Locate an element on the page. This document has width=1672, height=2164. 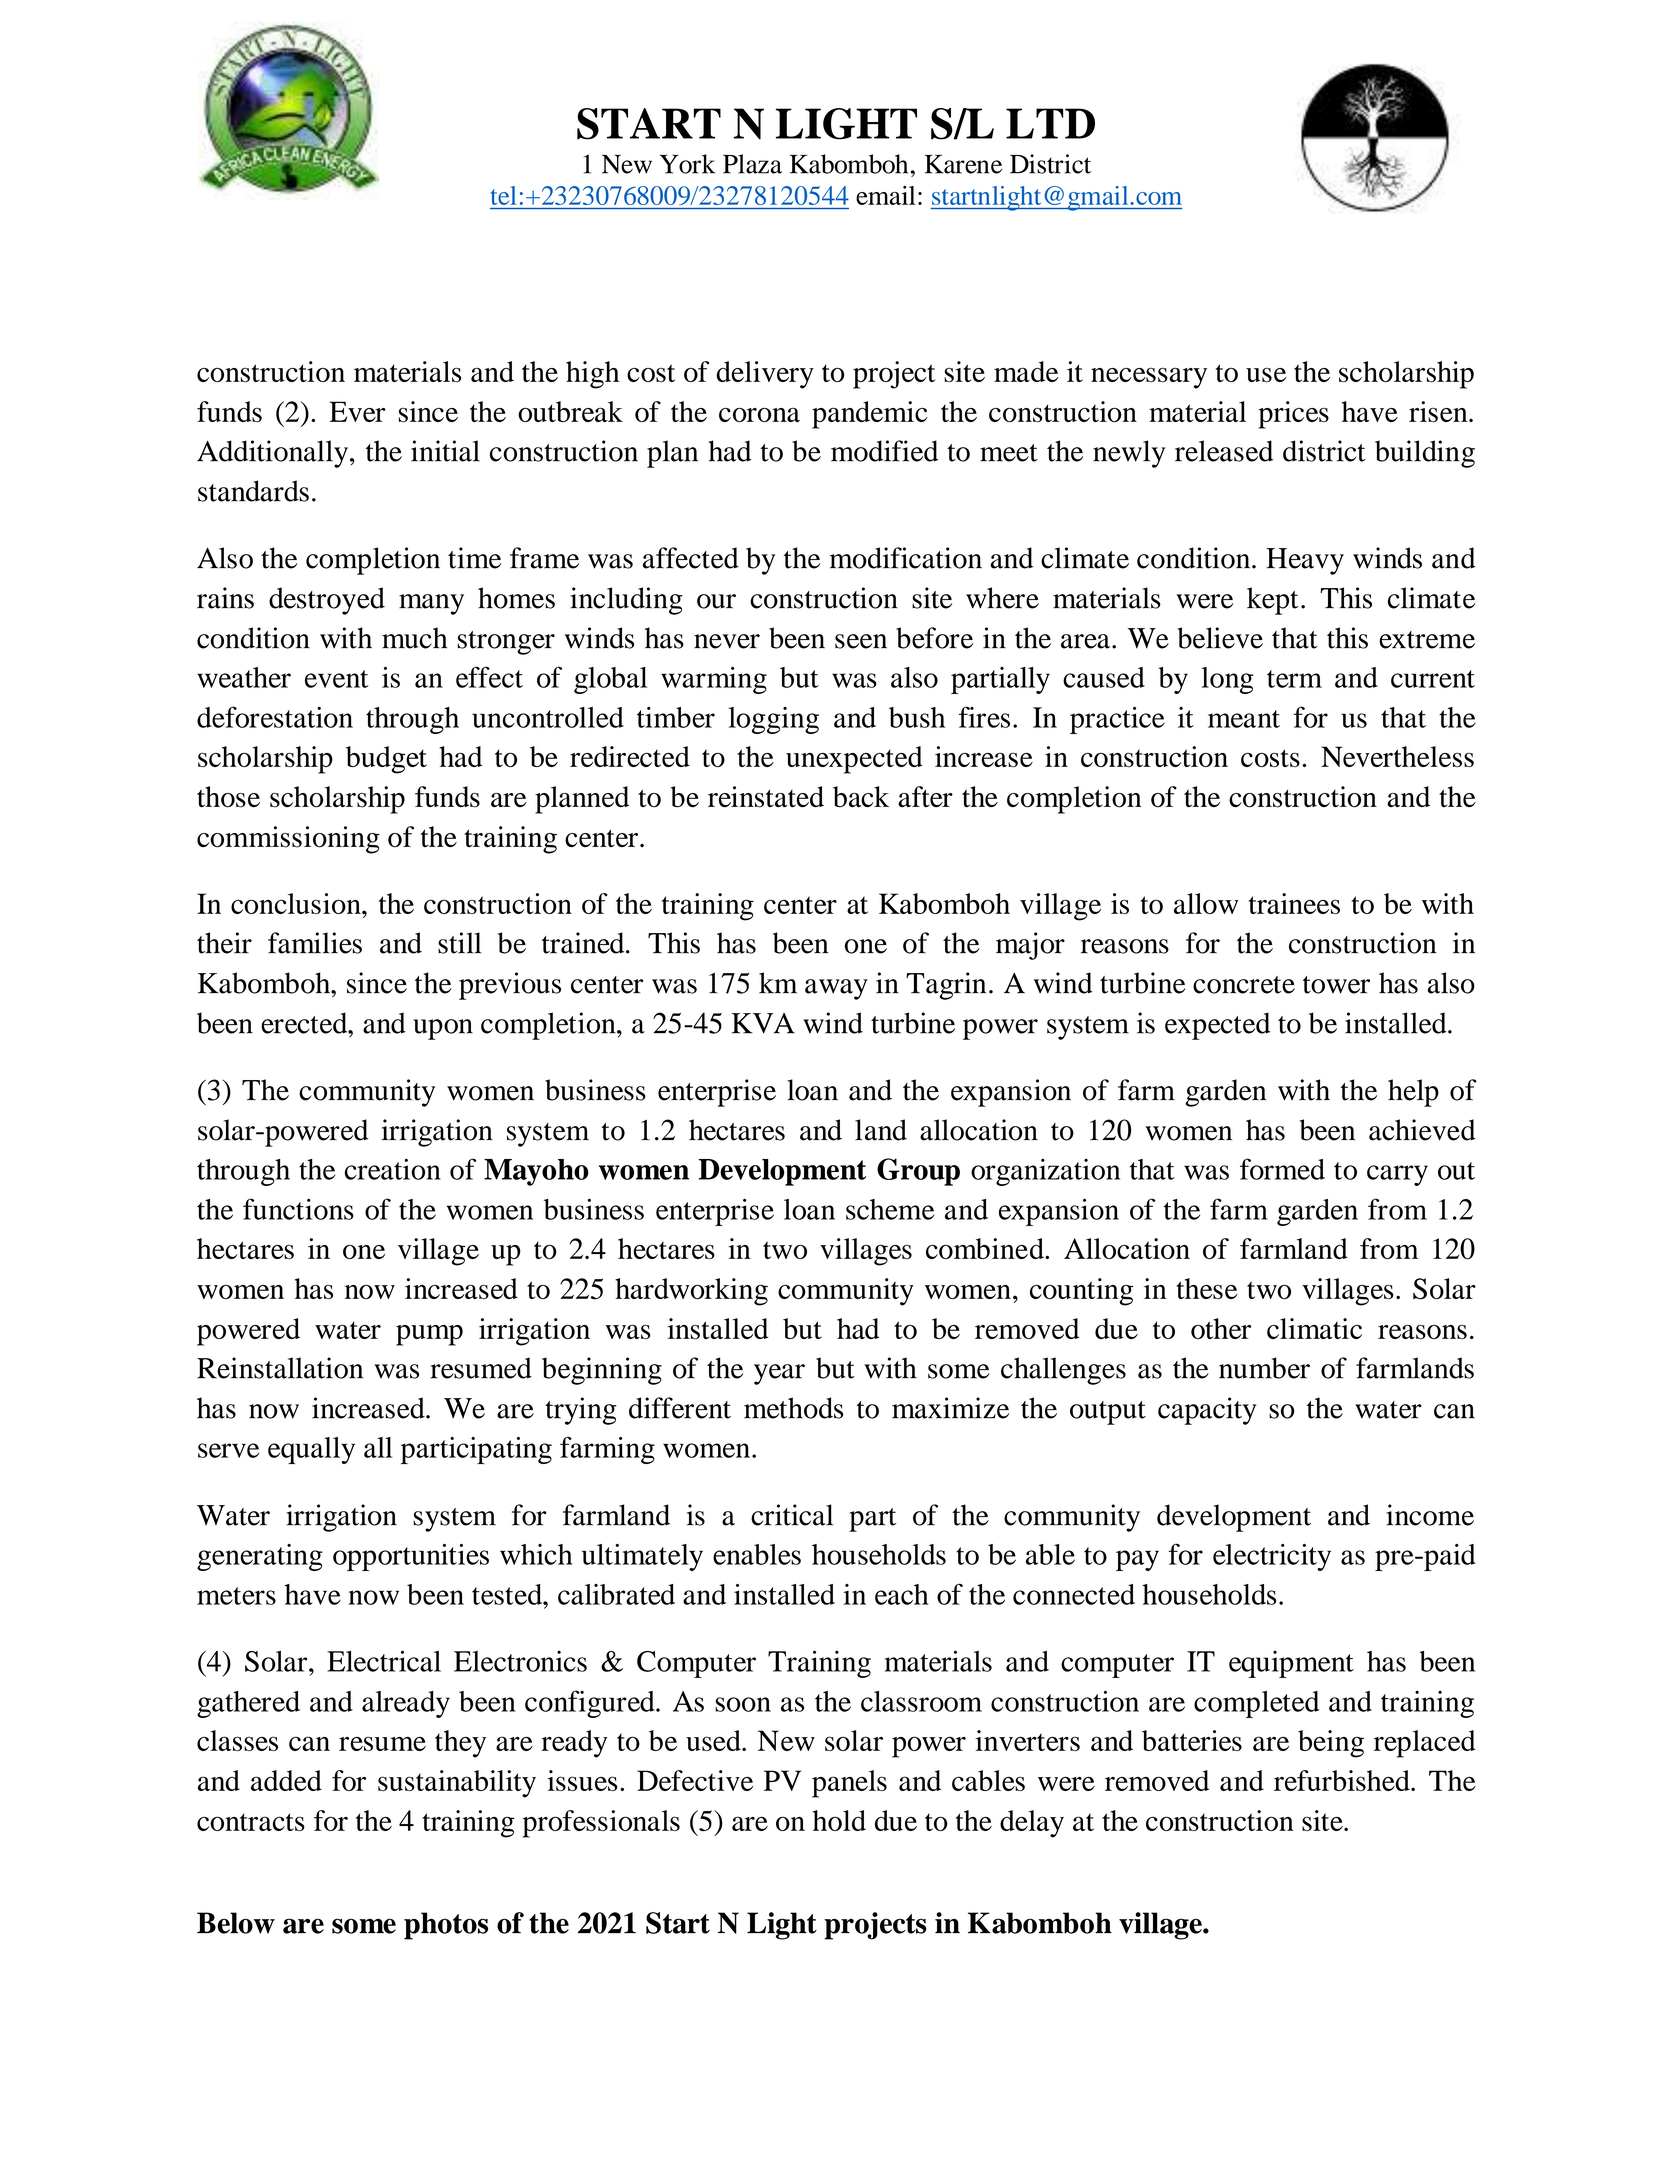
panels is located at coordinates (849, 1784).
